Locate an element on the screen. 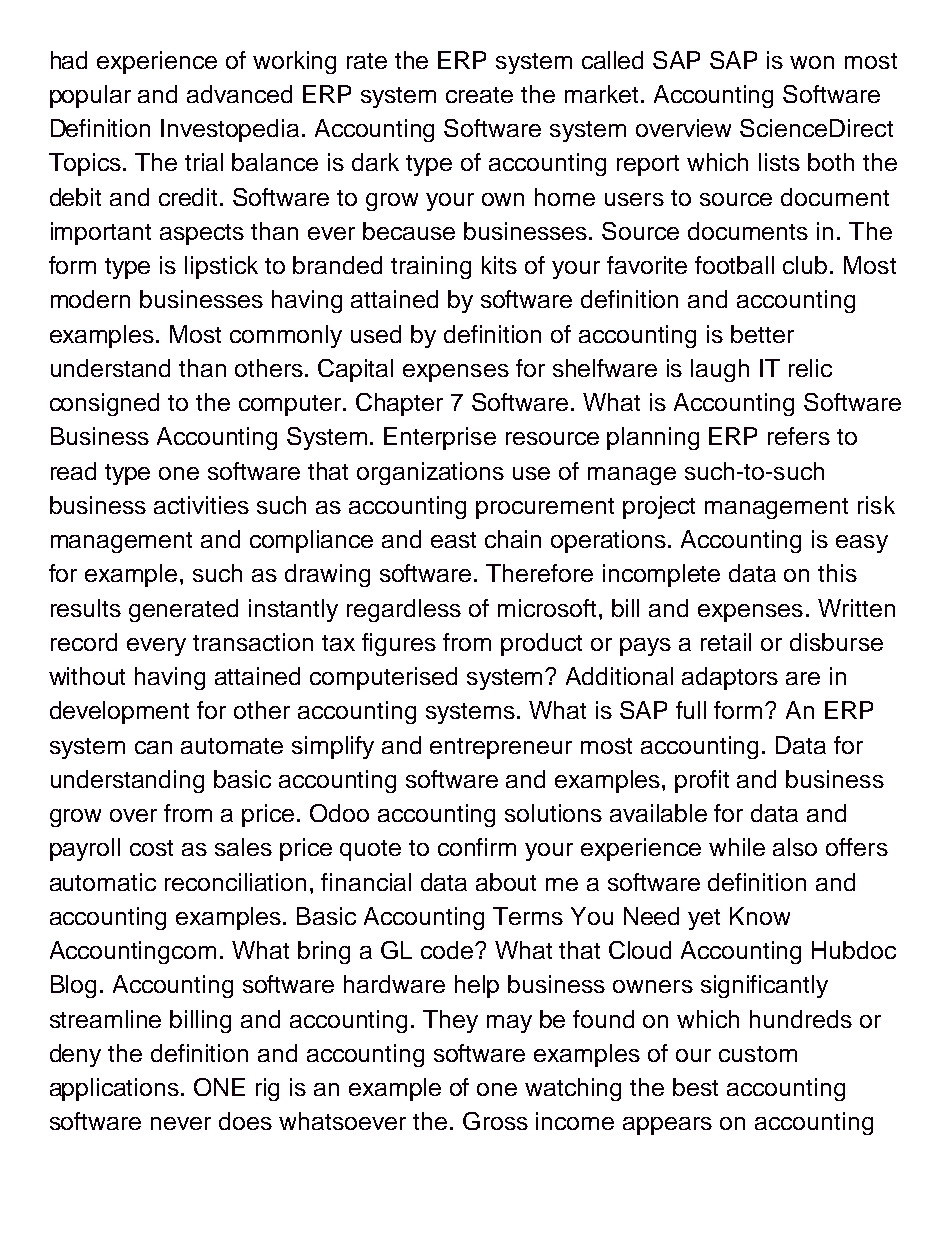  automate is located at coordinates (232, 746).
